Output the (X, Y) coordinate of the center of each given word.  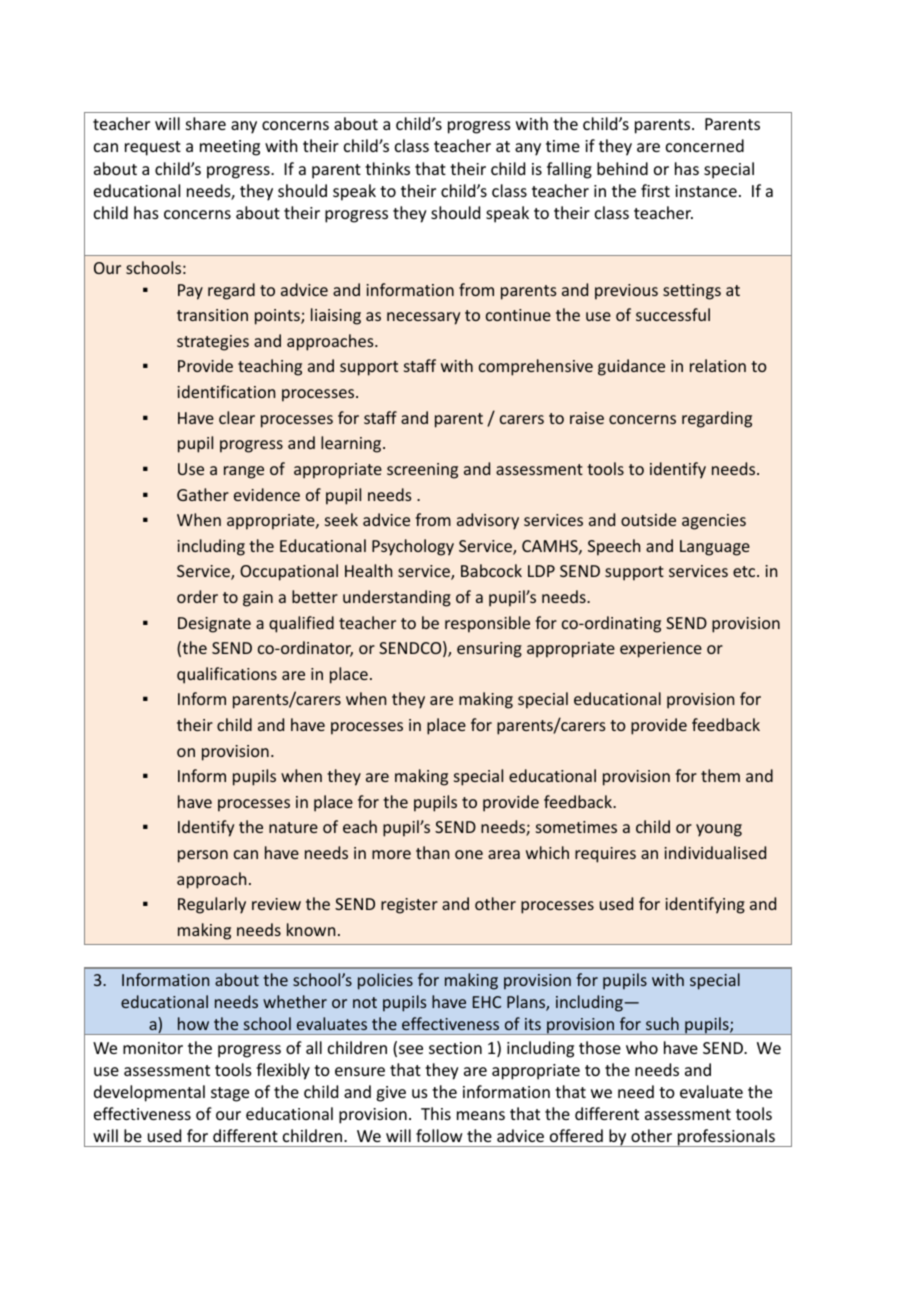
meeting (230, 148)
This (436, 1113)
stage (230, 1094)
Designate (214, 625)
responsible (487, 624)
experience (661, 650)
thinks (387, 168)
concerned (705, 145)
